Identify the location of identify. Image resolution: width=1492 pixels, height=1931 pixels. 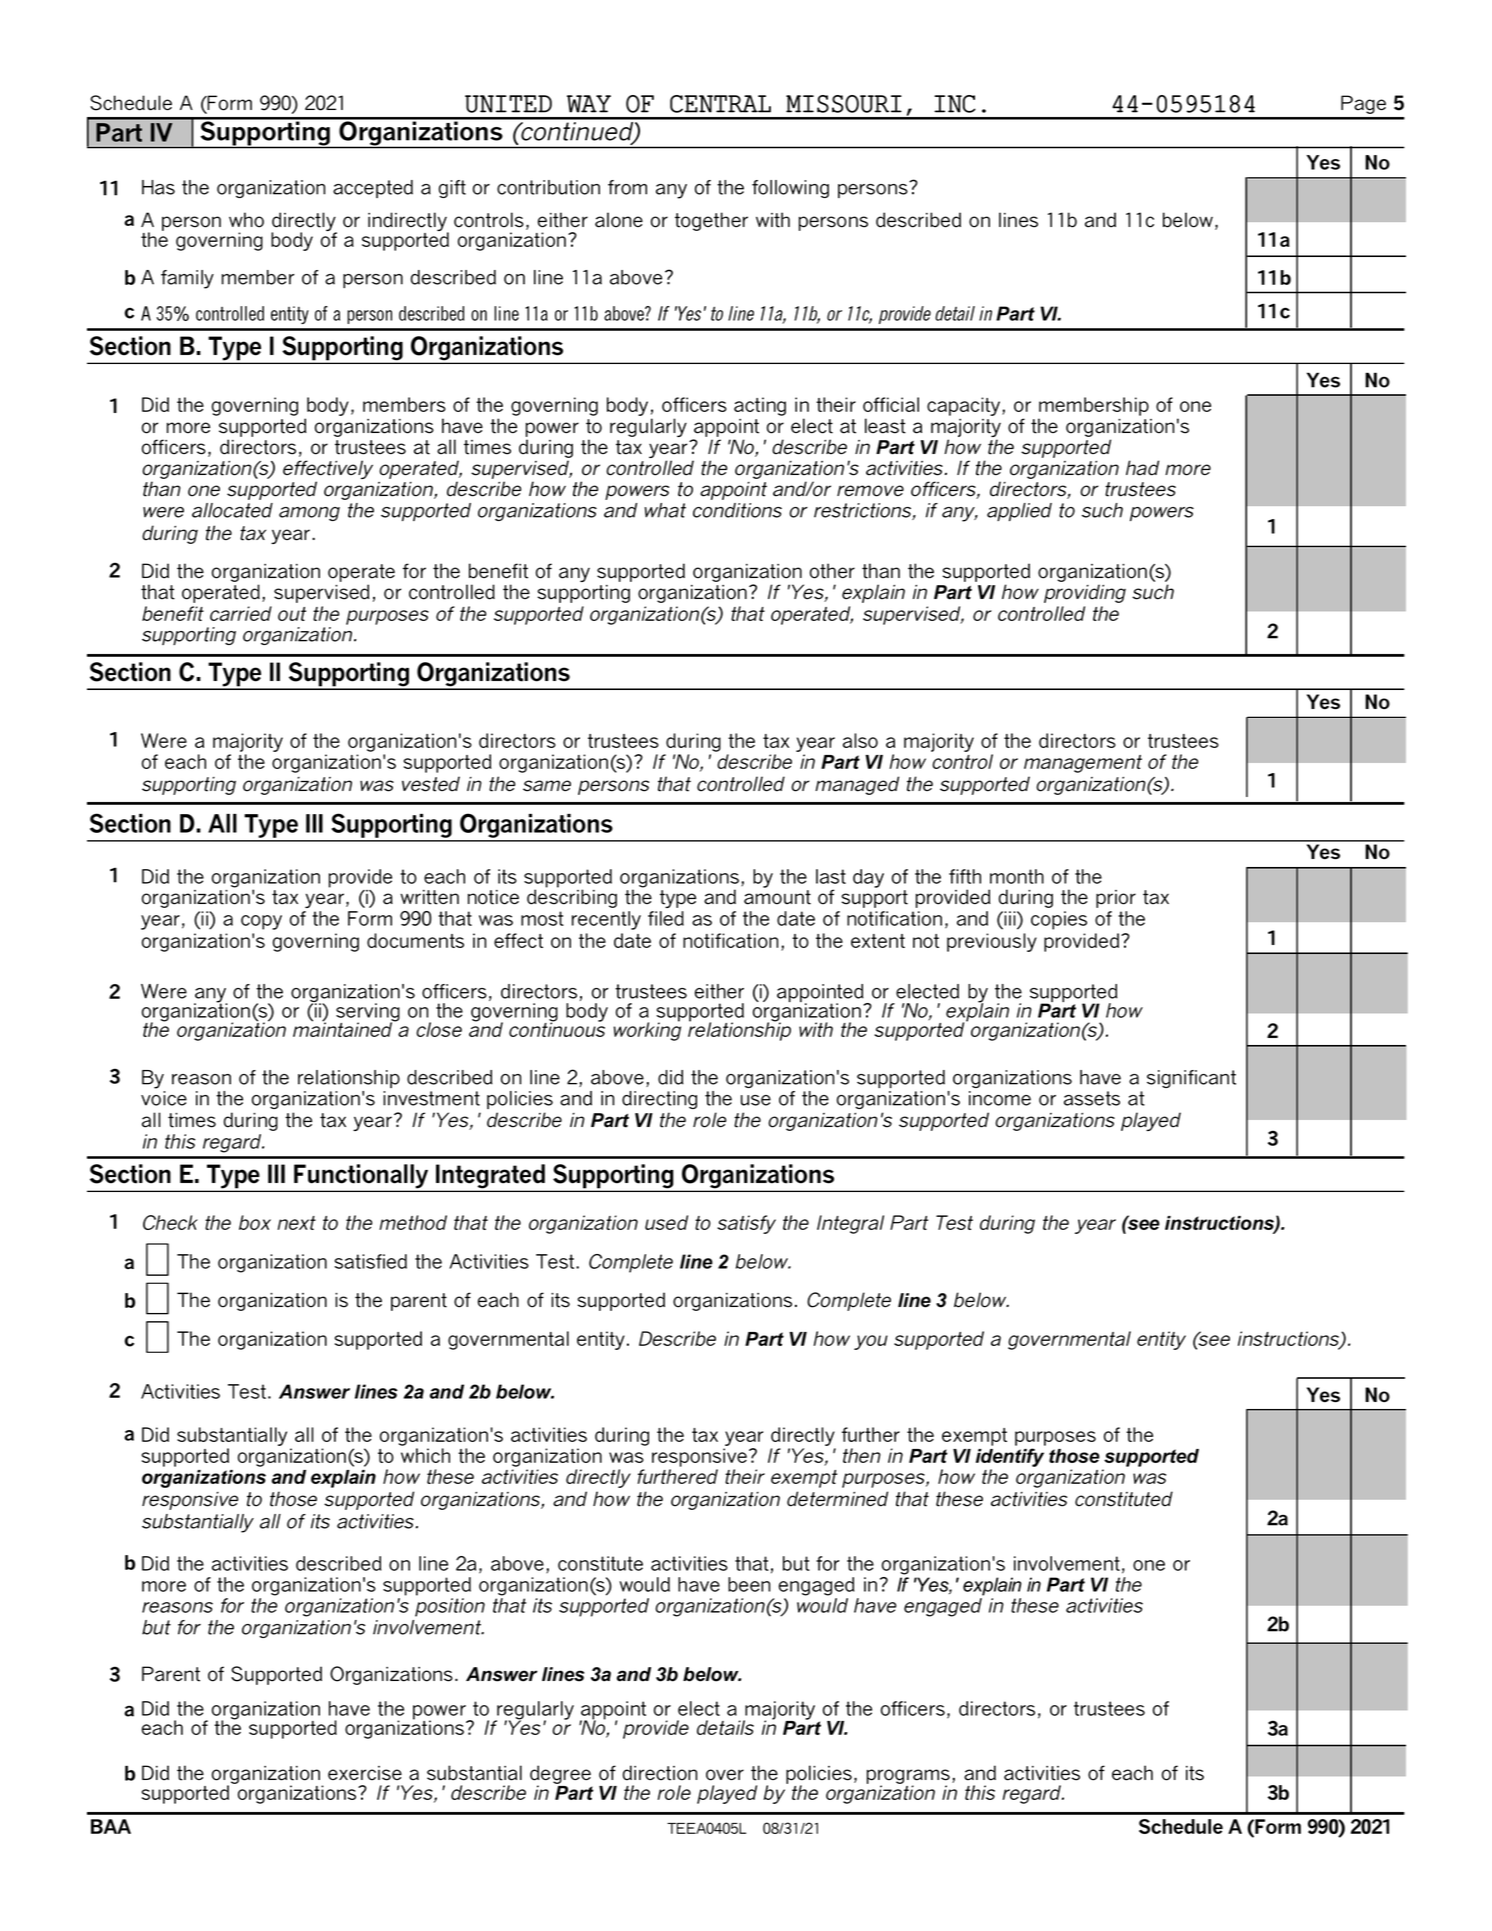
(1010, 1457).
